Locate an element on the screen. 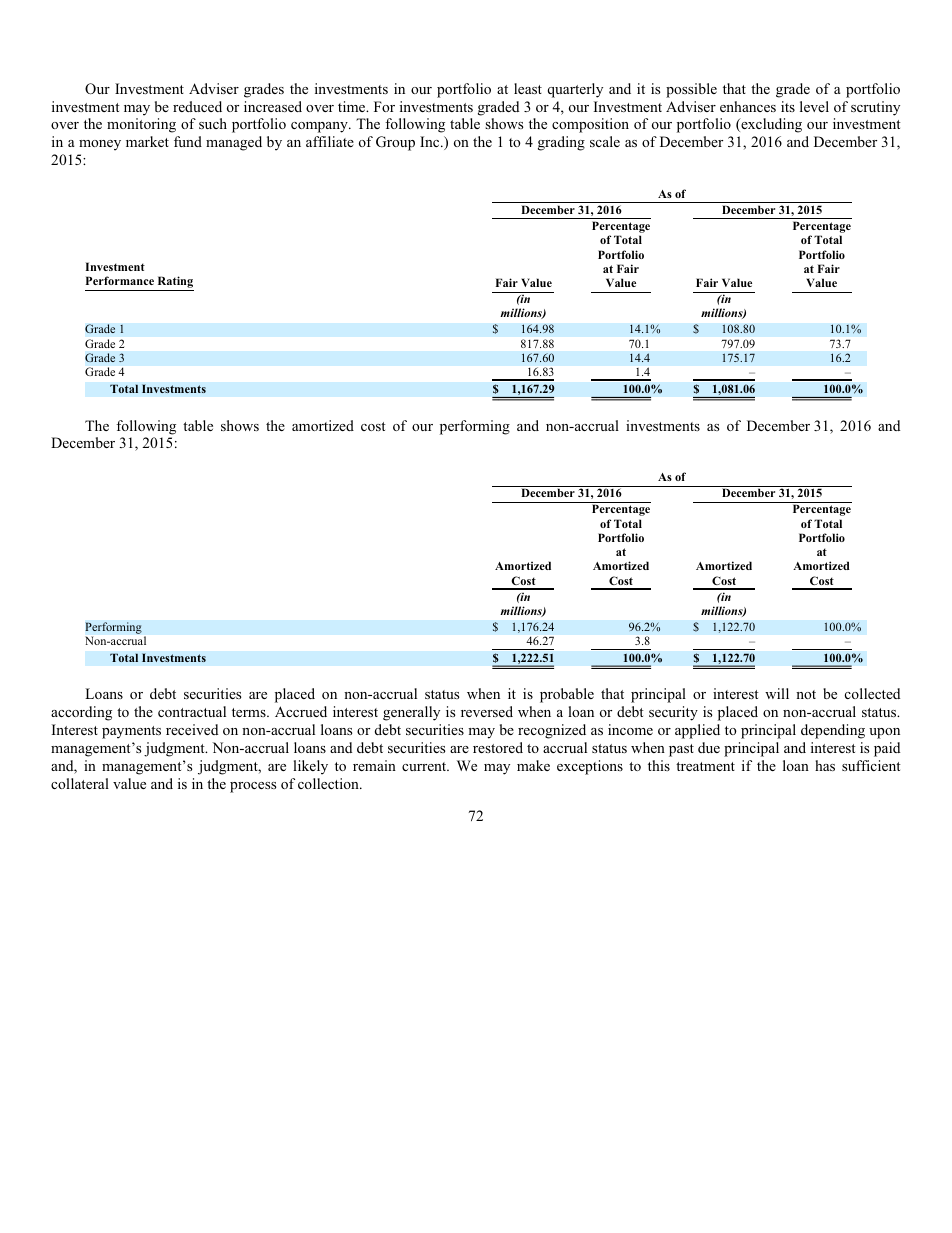 The image size is (952, 1233). its is located at coordinates (788, 106).
